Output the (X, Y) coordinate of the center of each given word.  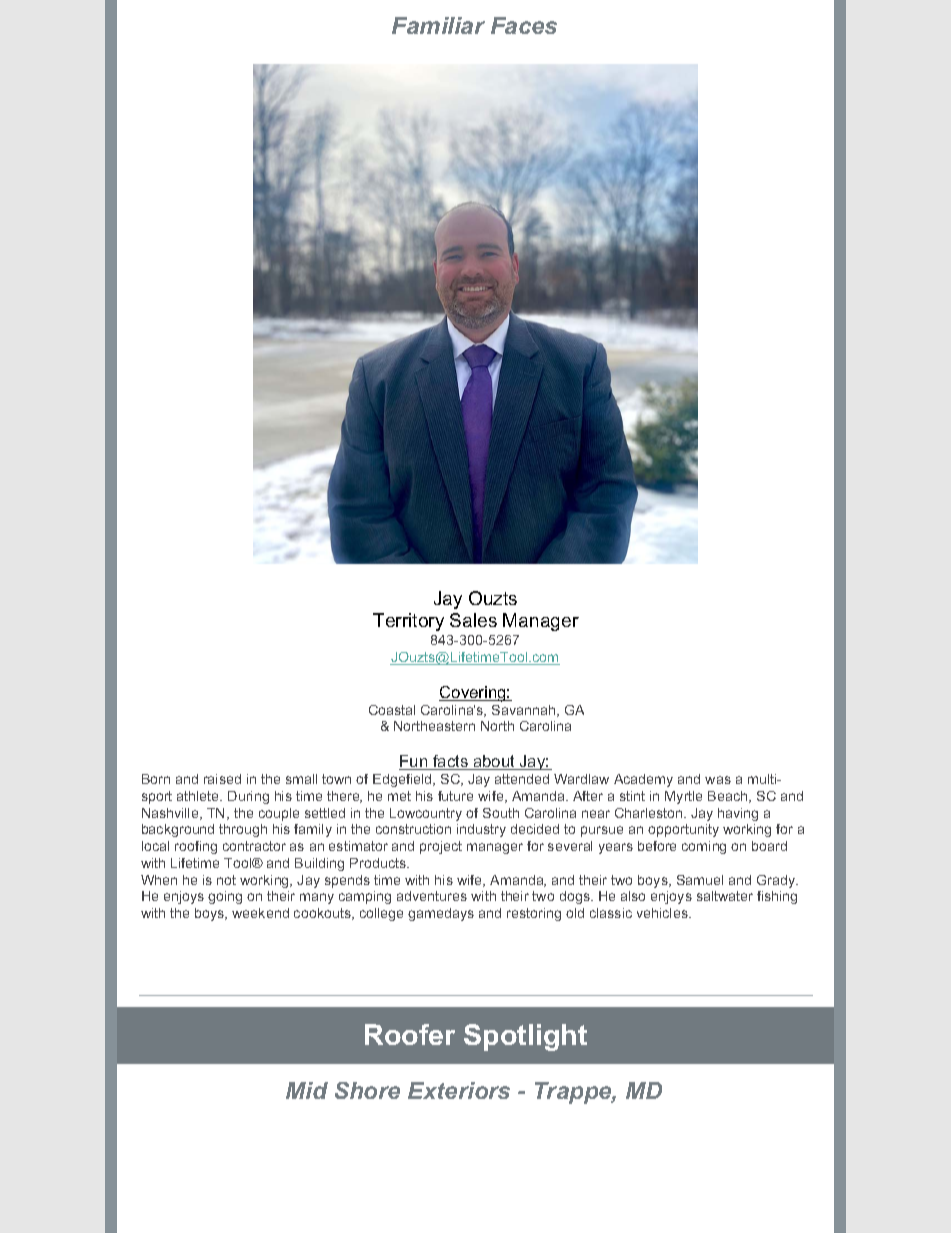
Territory (408, 622)
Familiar (438, 25)
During (248, 797)
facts (450, 762)
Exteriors (459, 1090)
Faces (524, 25)
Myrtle (683, 797)
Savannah (525, 711)
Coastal (392, 710)
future (455, 796)
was (718, 780)
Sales (473, 620)
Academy (643, 780)
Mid (307, 1090)
